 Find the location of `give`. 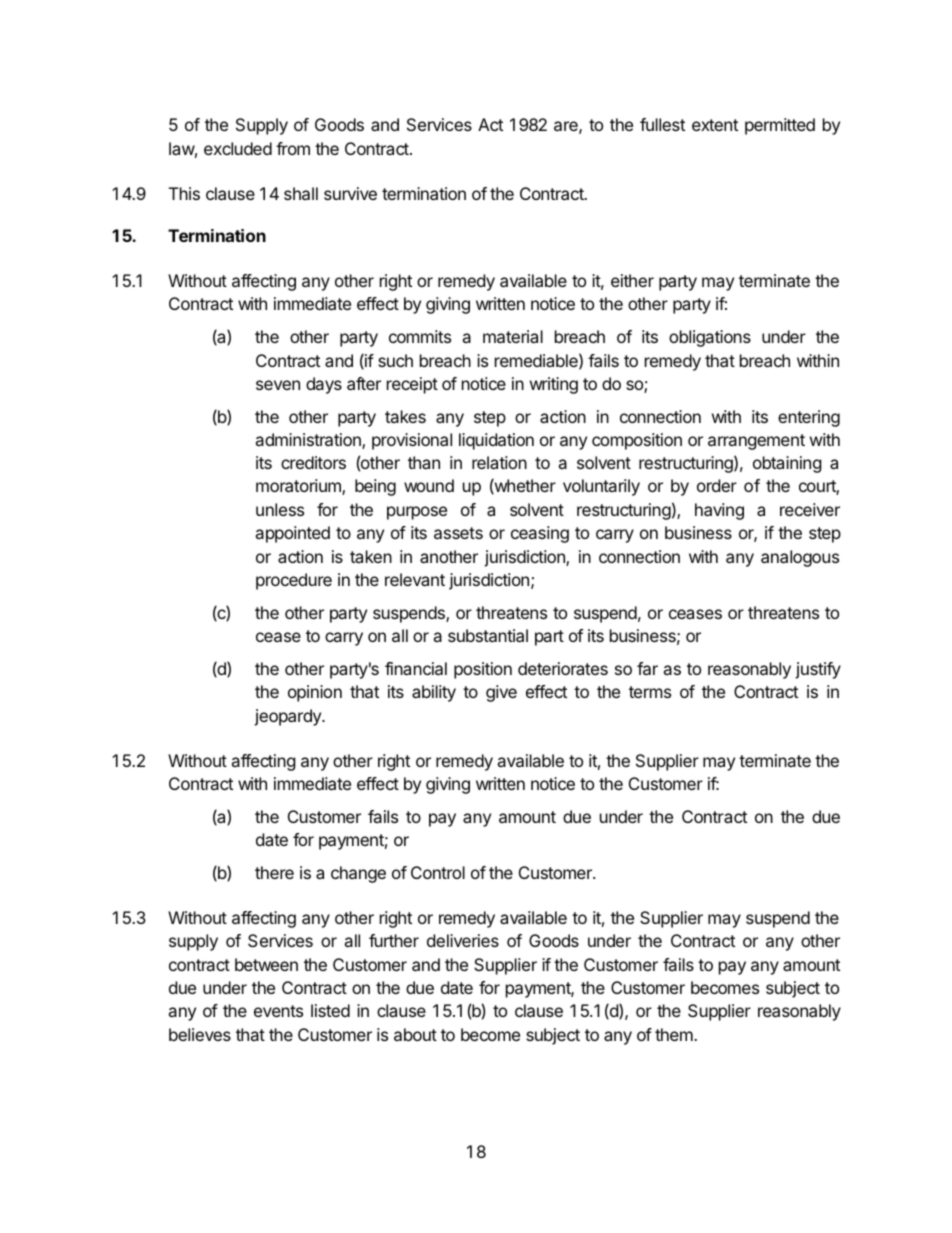

give is located at coordinates (501, 693).
